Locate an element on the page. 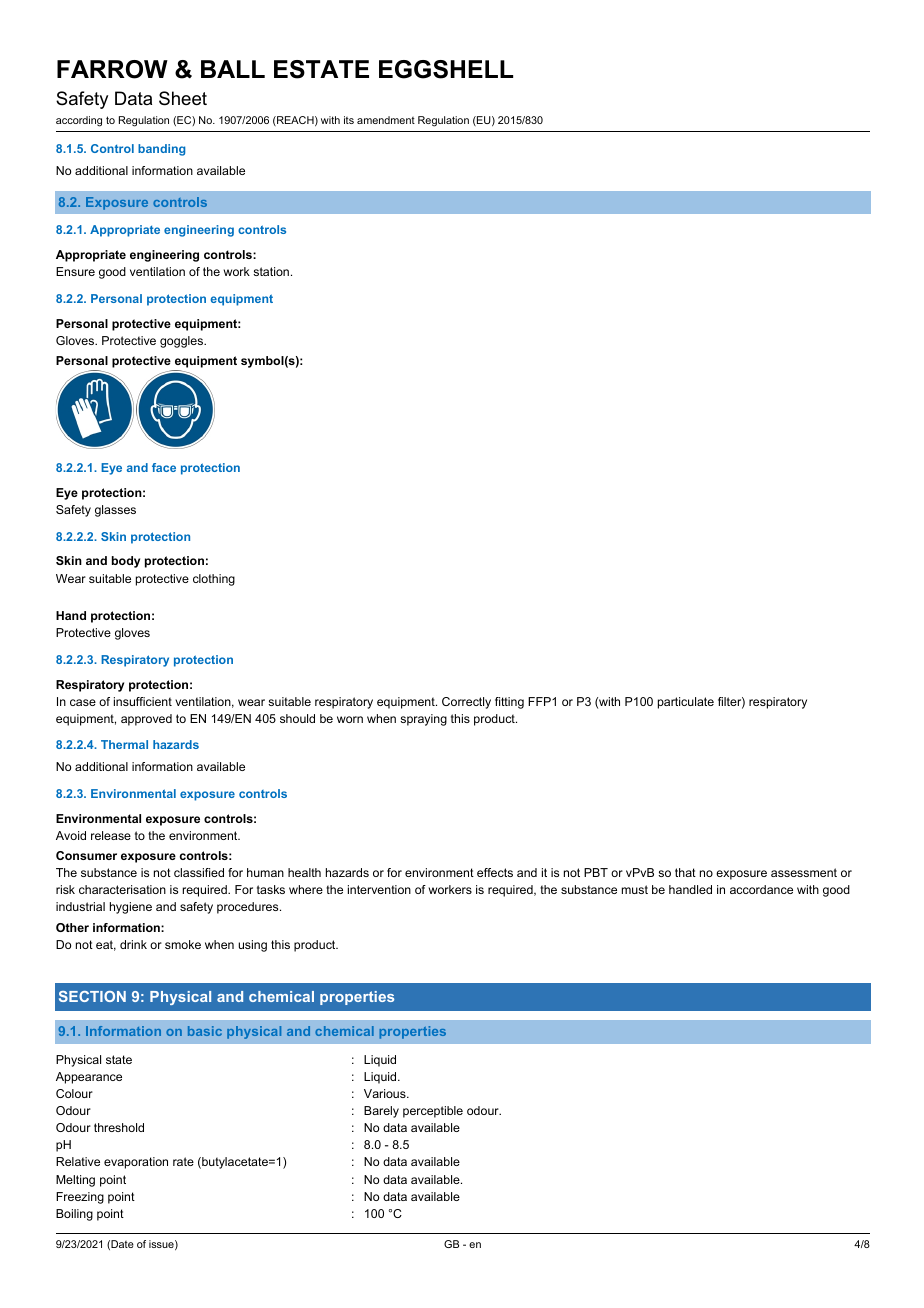 The height and width of the page is (1308, 924). perceptible is located at coordinates (433, 1112).
